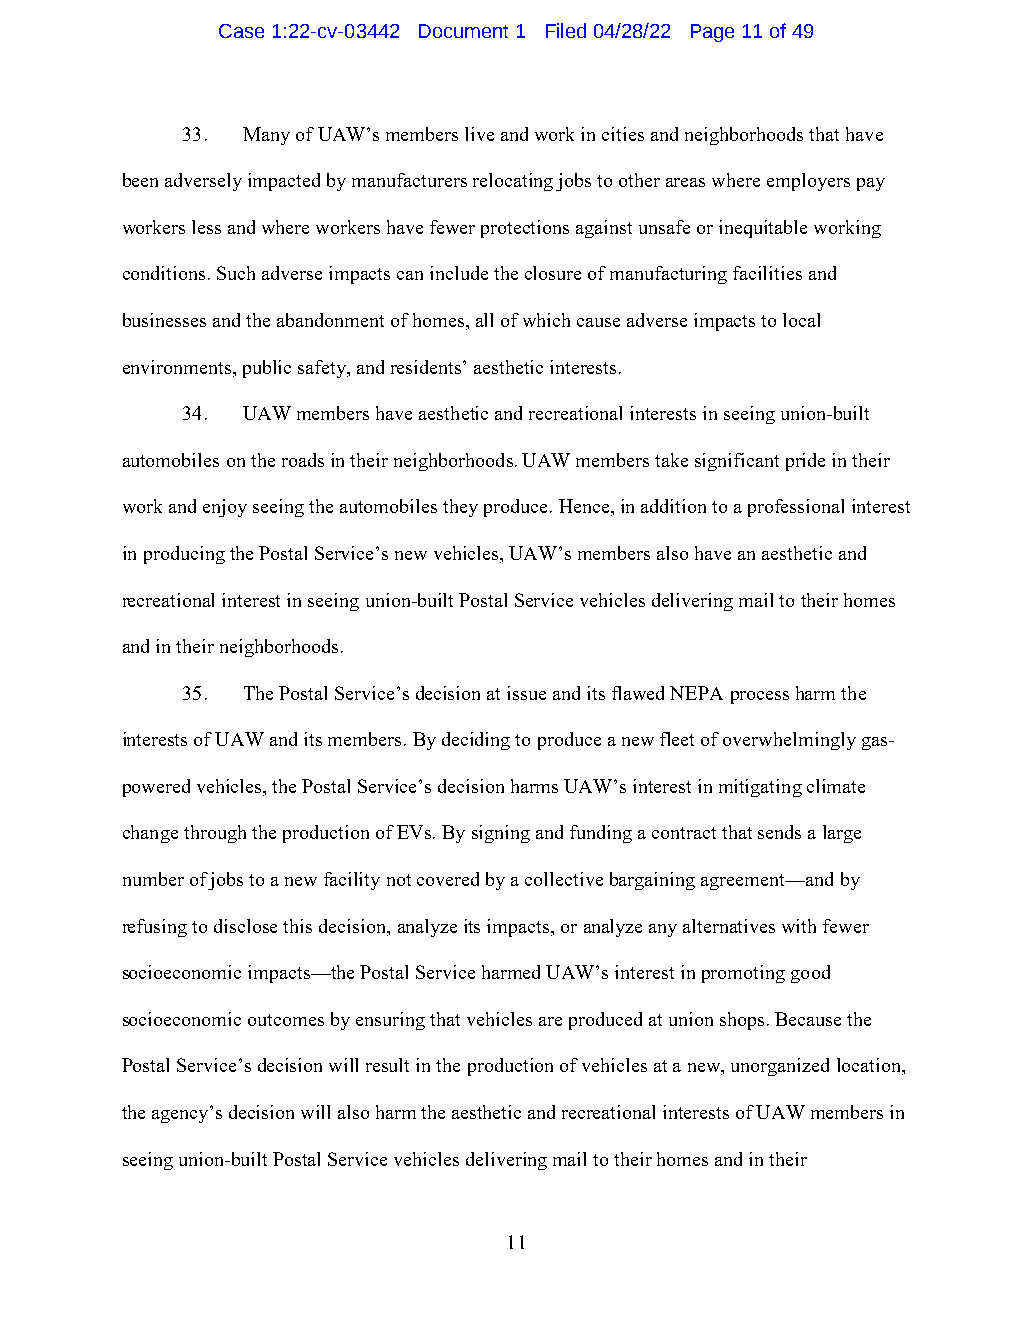  Describe the element at coordinates (215, 834) in the image. I see `through` at that location.
